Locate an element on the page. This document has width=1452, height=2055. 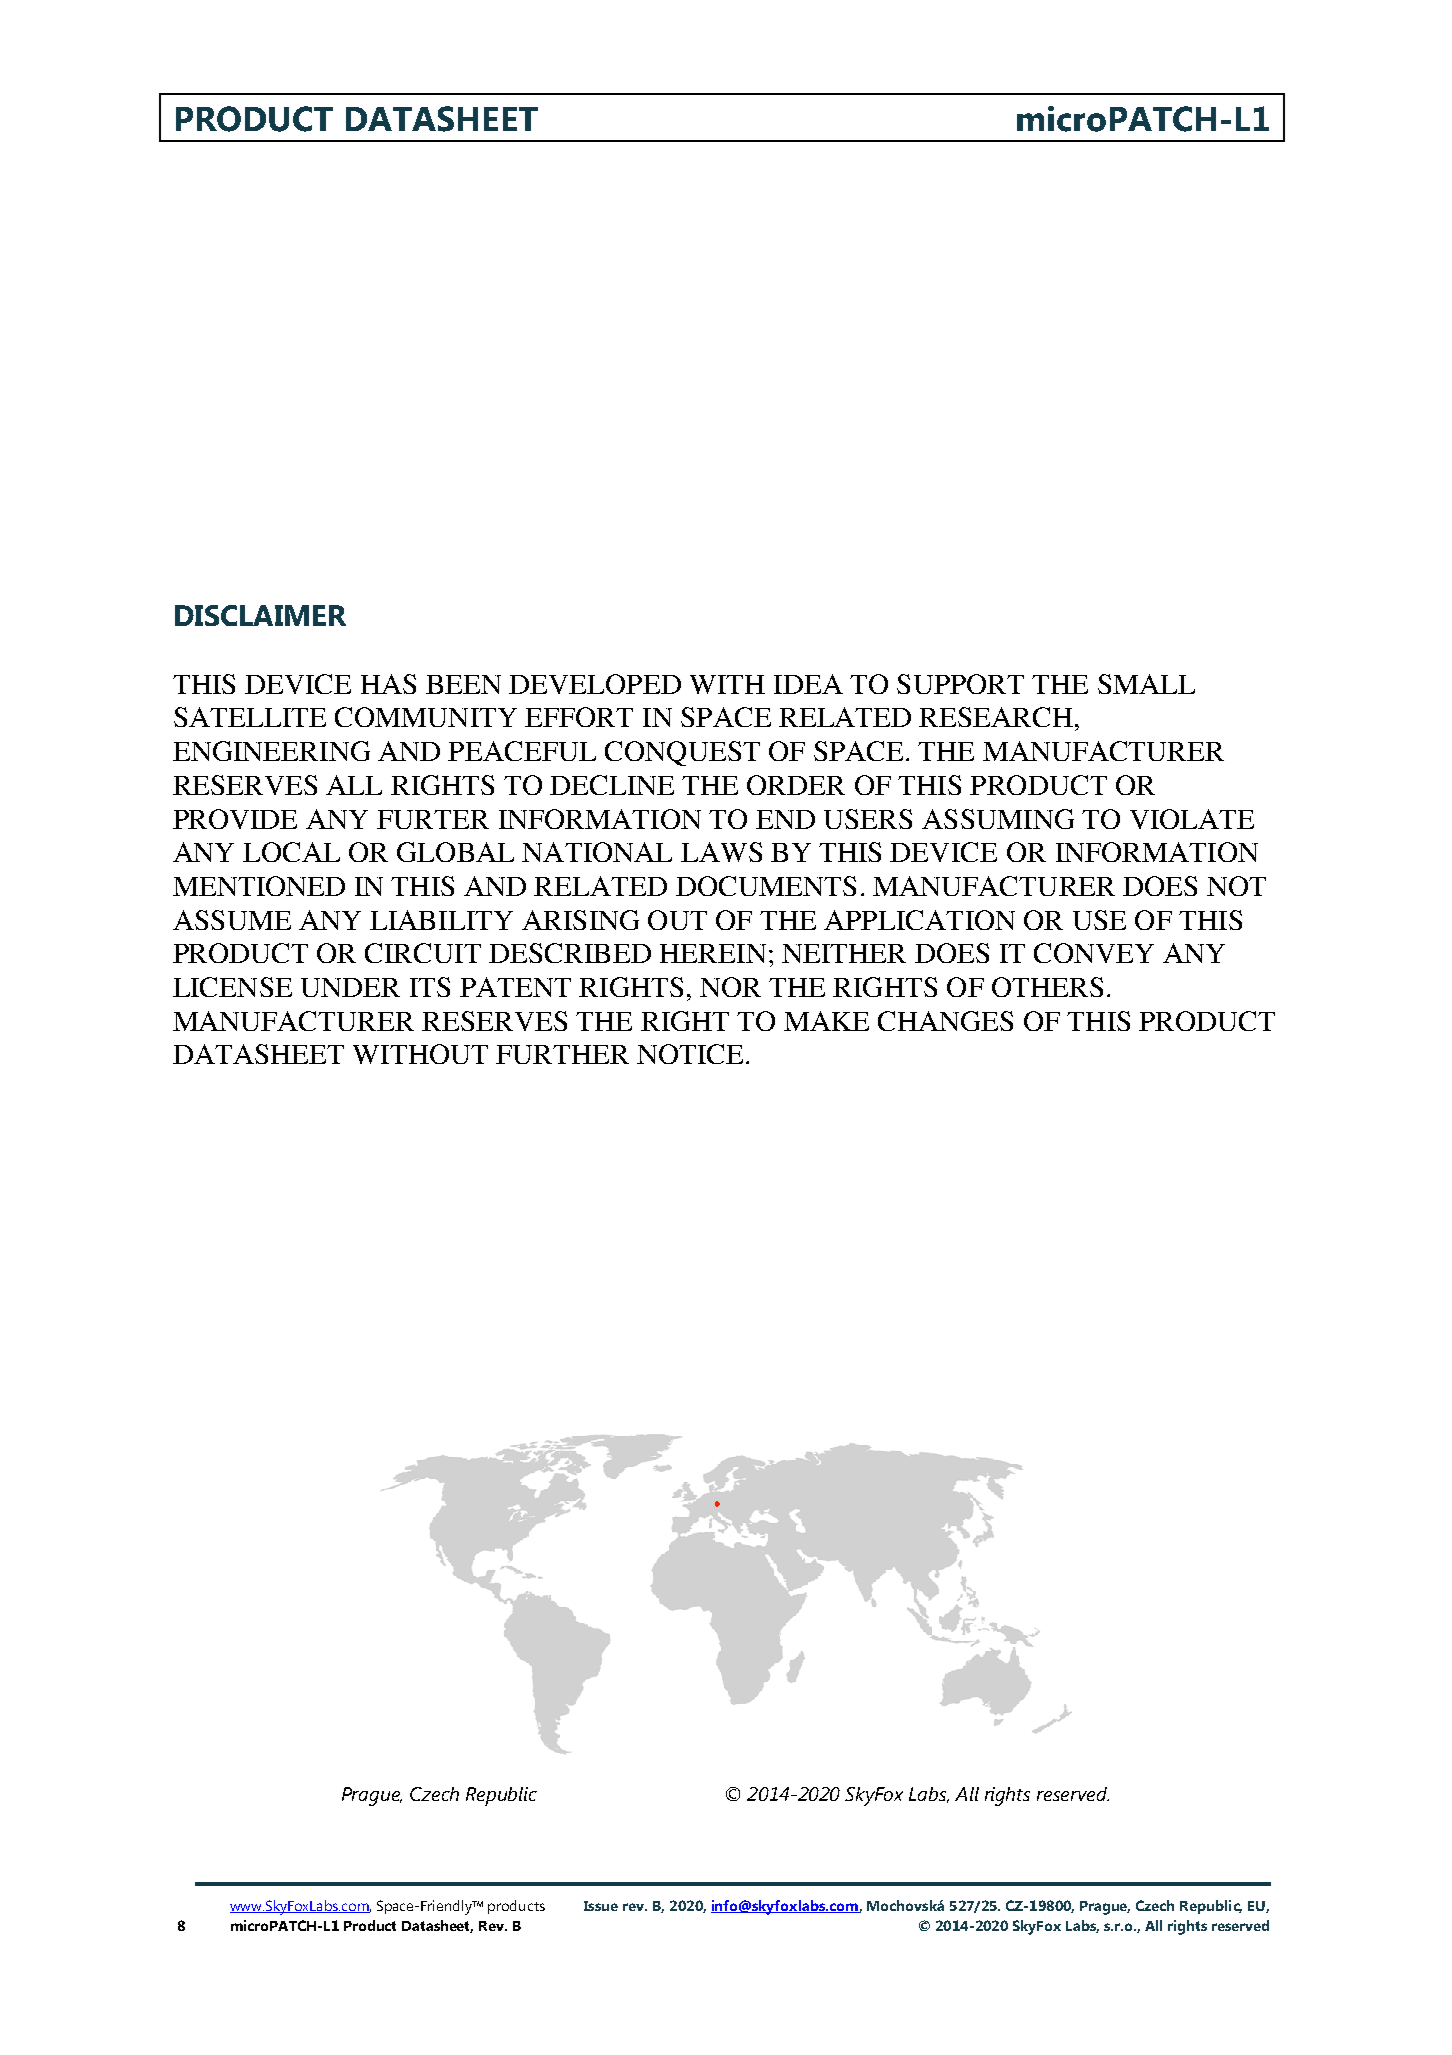
MAKE is located at coordinates (826, 1021).
